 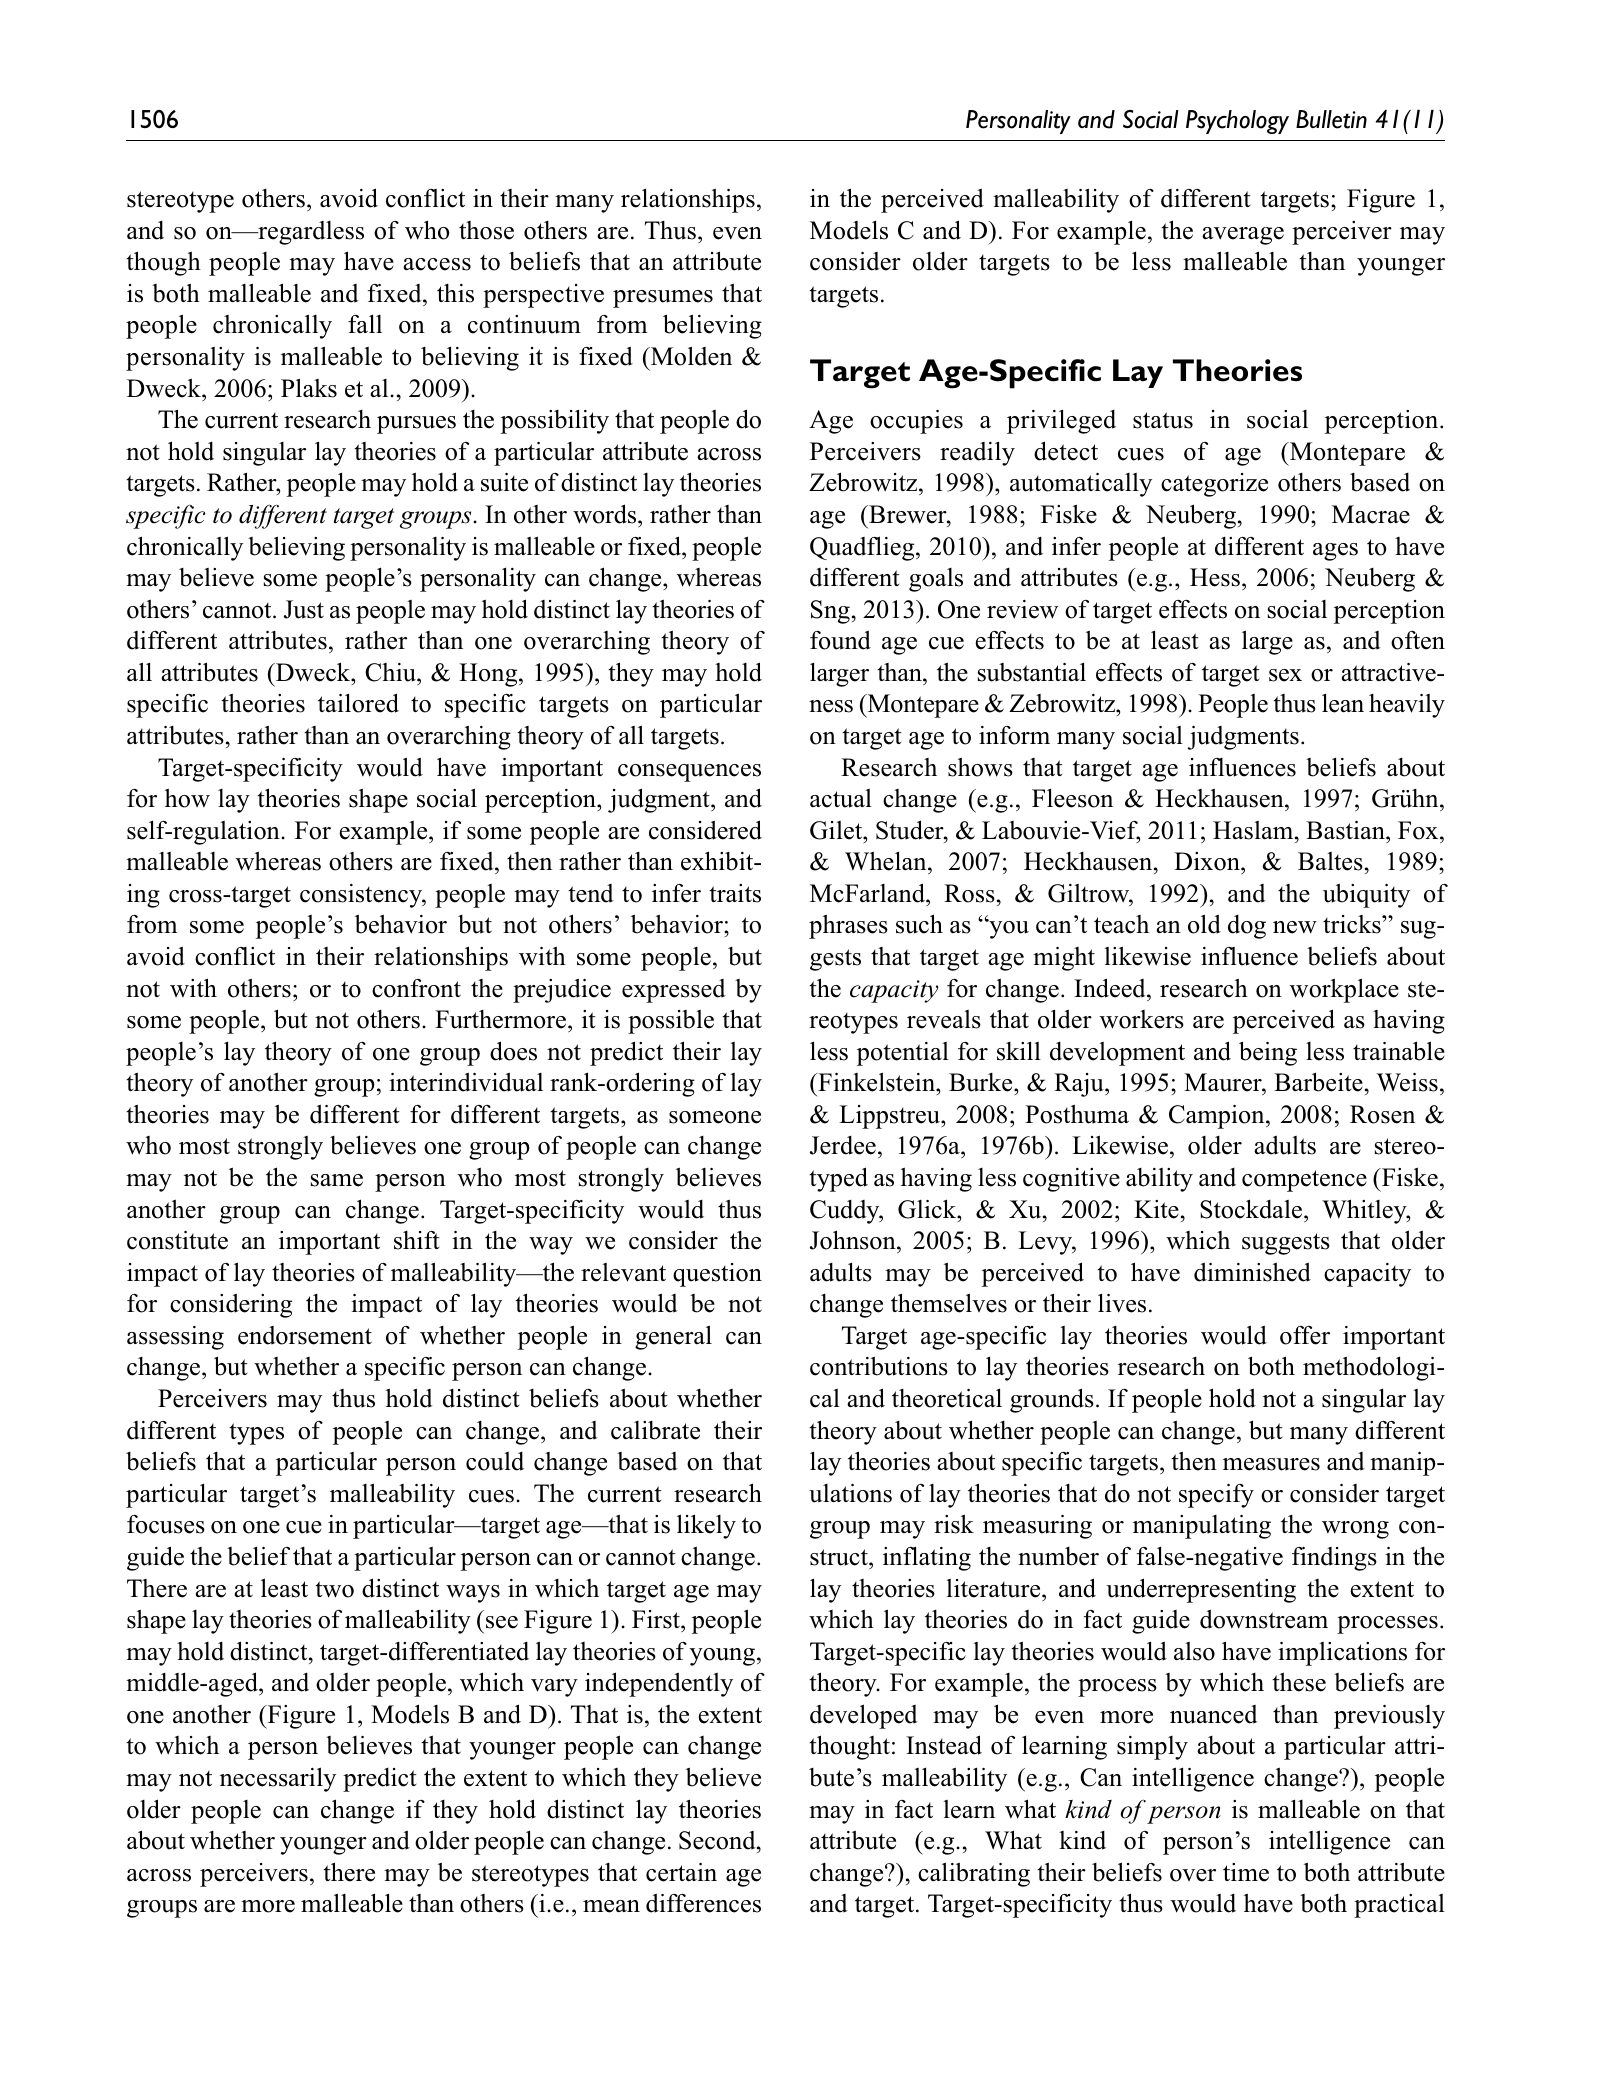 What do you see at coordinates (278, 1779) in the screenshot?
I see `necessarily` at bounding box center [278, 1779].
